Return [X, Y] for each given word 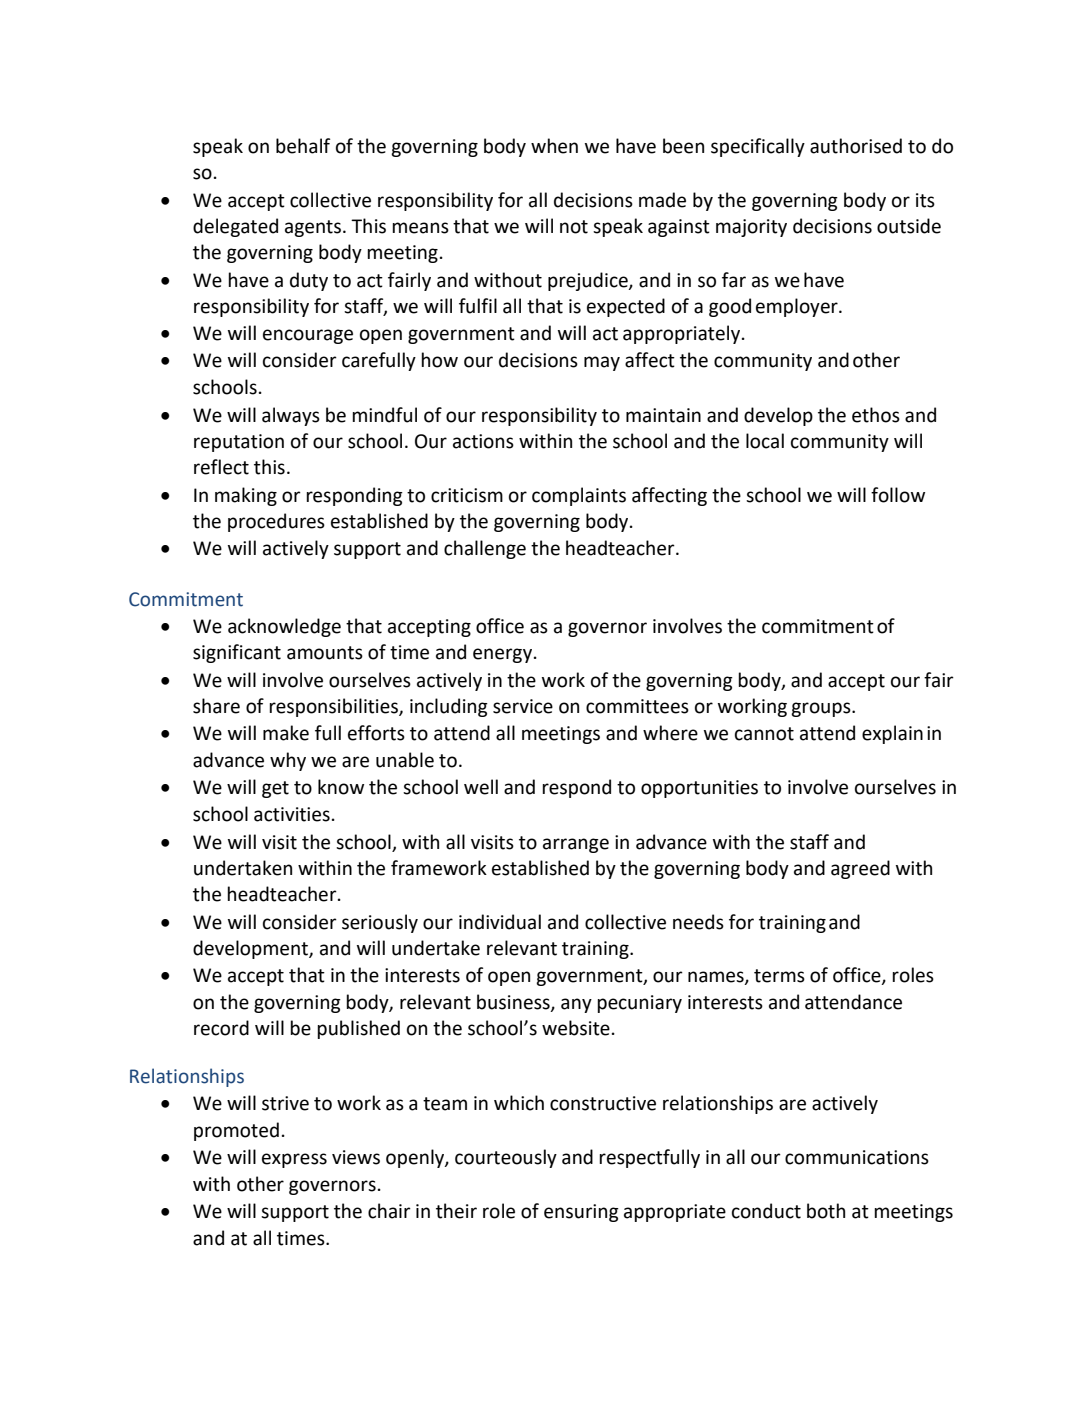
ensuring [581, 1213]
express [294, 1160]
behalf [303, 146]
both [826, 1211]
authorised [856, 146]
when [554, 146]
